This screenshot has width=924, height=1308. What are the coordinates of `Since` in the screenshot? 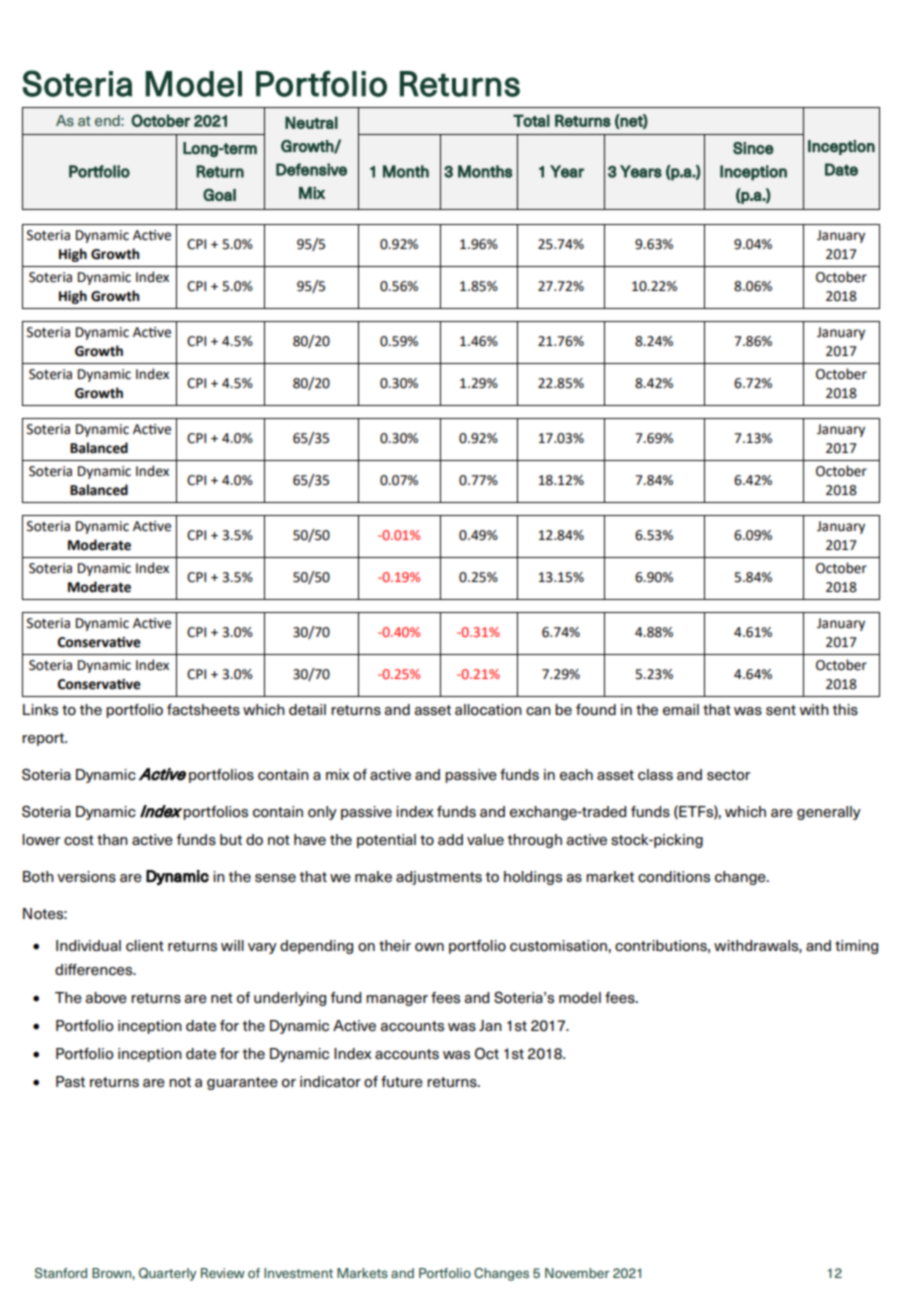 It's located at (753, 148).
